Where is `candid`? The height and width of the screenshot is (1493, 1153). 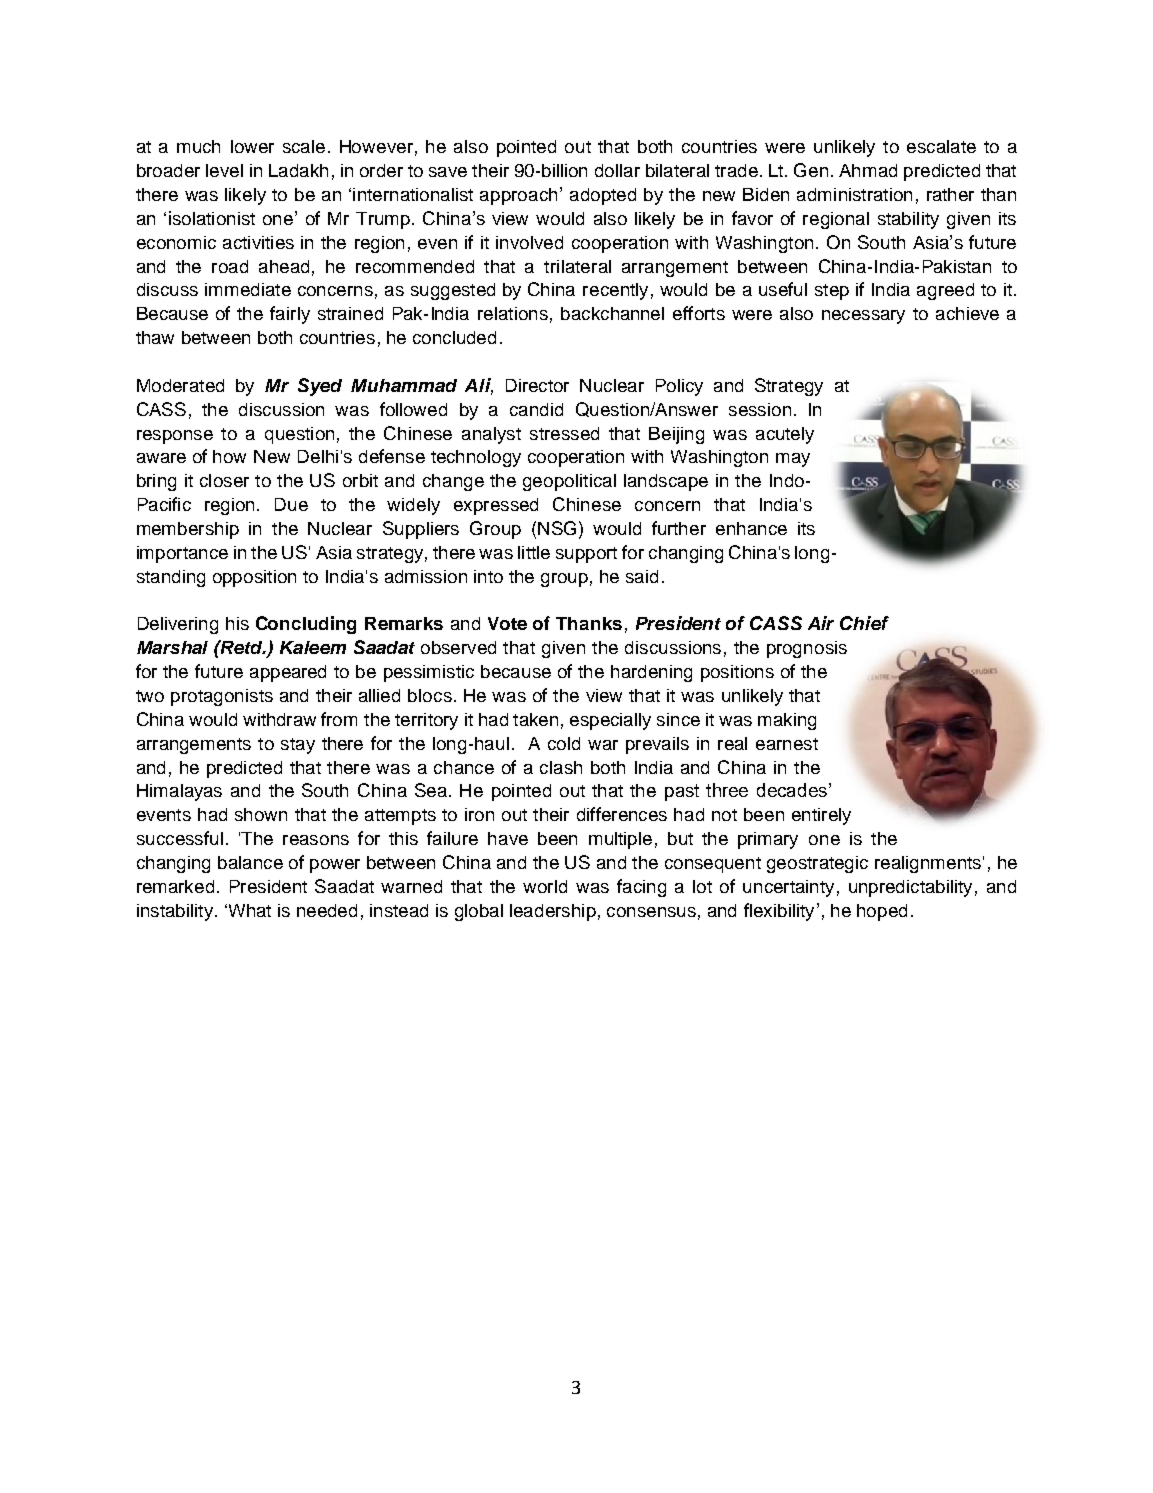 candid is located at coordinates (536, 409).
